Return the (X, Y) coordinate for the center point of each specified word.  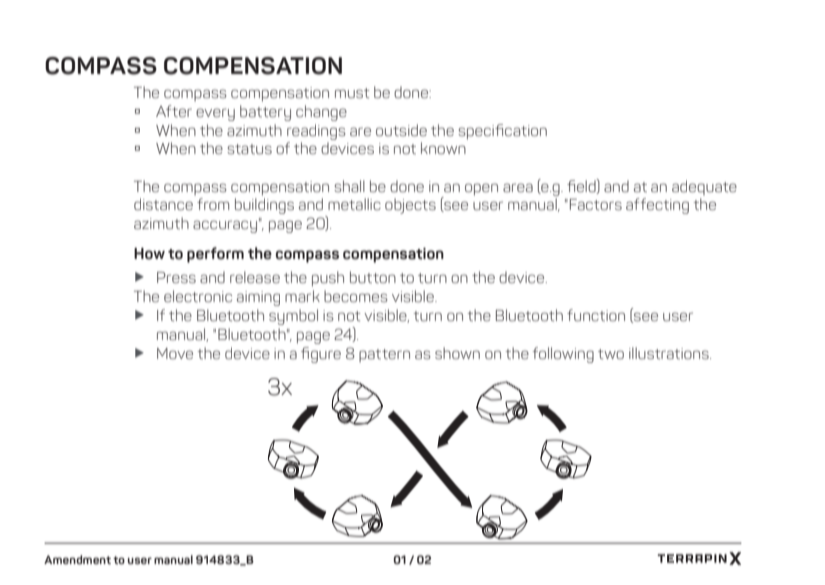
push (328, 279)
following (563, 355)
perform (215, 255)
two (611, 354)
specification (502, 132)
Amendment (77, 559)
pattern (384, 355)
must (352, 93)
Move (175, 354)
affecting (657, 206)
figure (321, 355)
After (174, 111)
